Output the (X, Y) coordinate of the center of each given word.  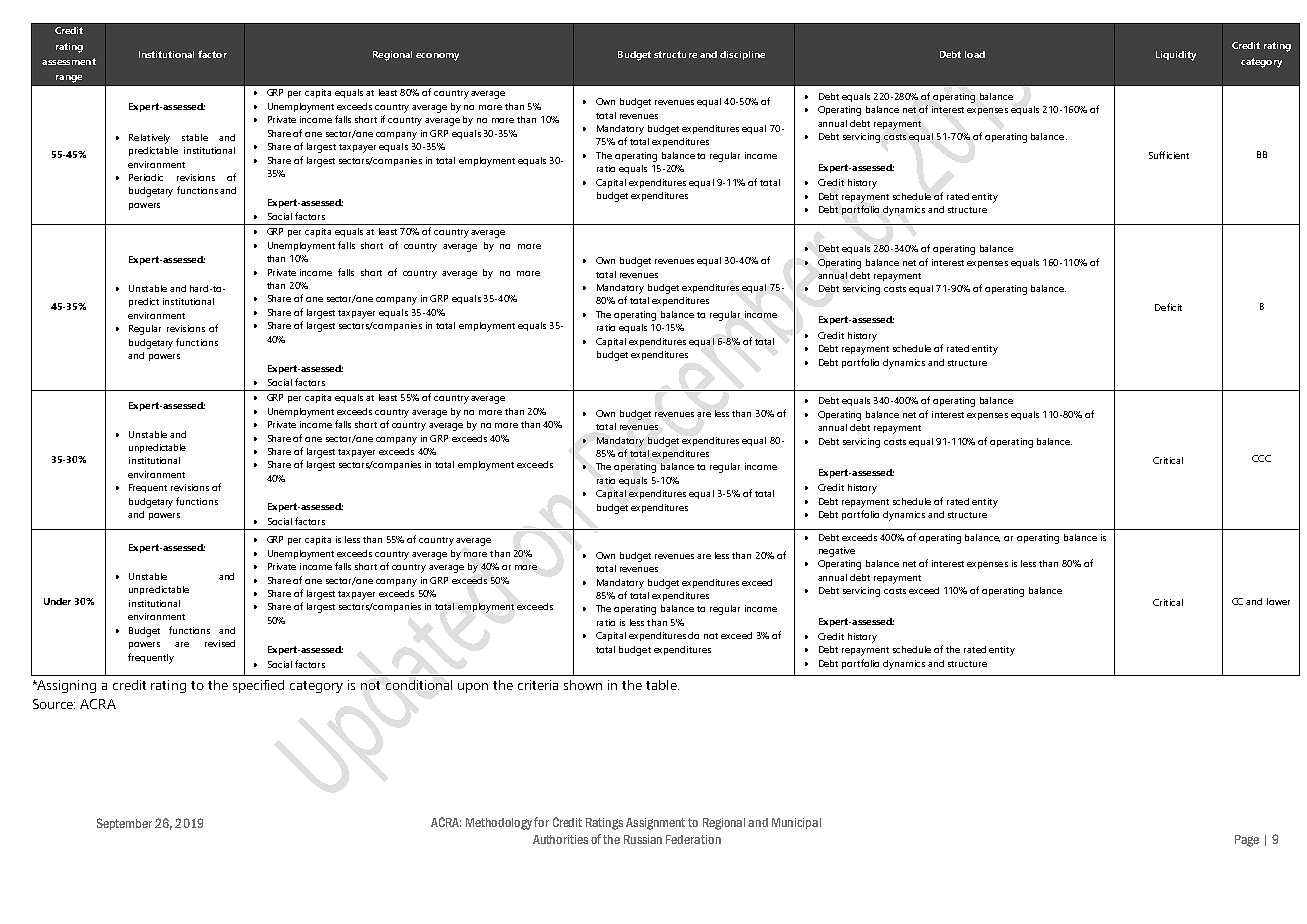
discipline (742, 55)
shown (583, 685)
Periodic (146, 177)
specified (258, 686)
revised (220, 643)
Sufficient (1169, 155)
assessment (69, 61)
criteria (538, 685)
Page (1247, 841)
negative (837, 552)
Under (57, 601)
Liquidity (1176, 56)
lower (1278, 601)
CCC (1261, 458)
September (124, 824)
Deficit (1168, 307)
